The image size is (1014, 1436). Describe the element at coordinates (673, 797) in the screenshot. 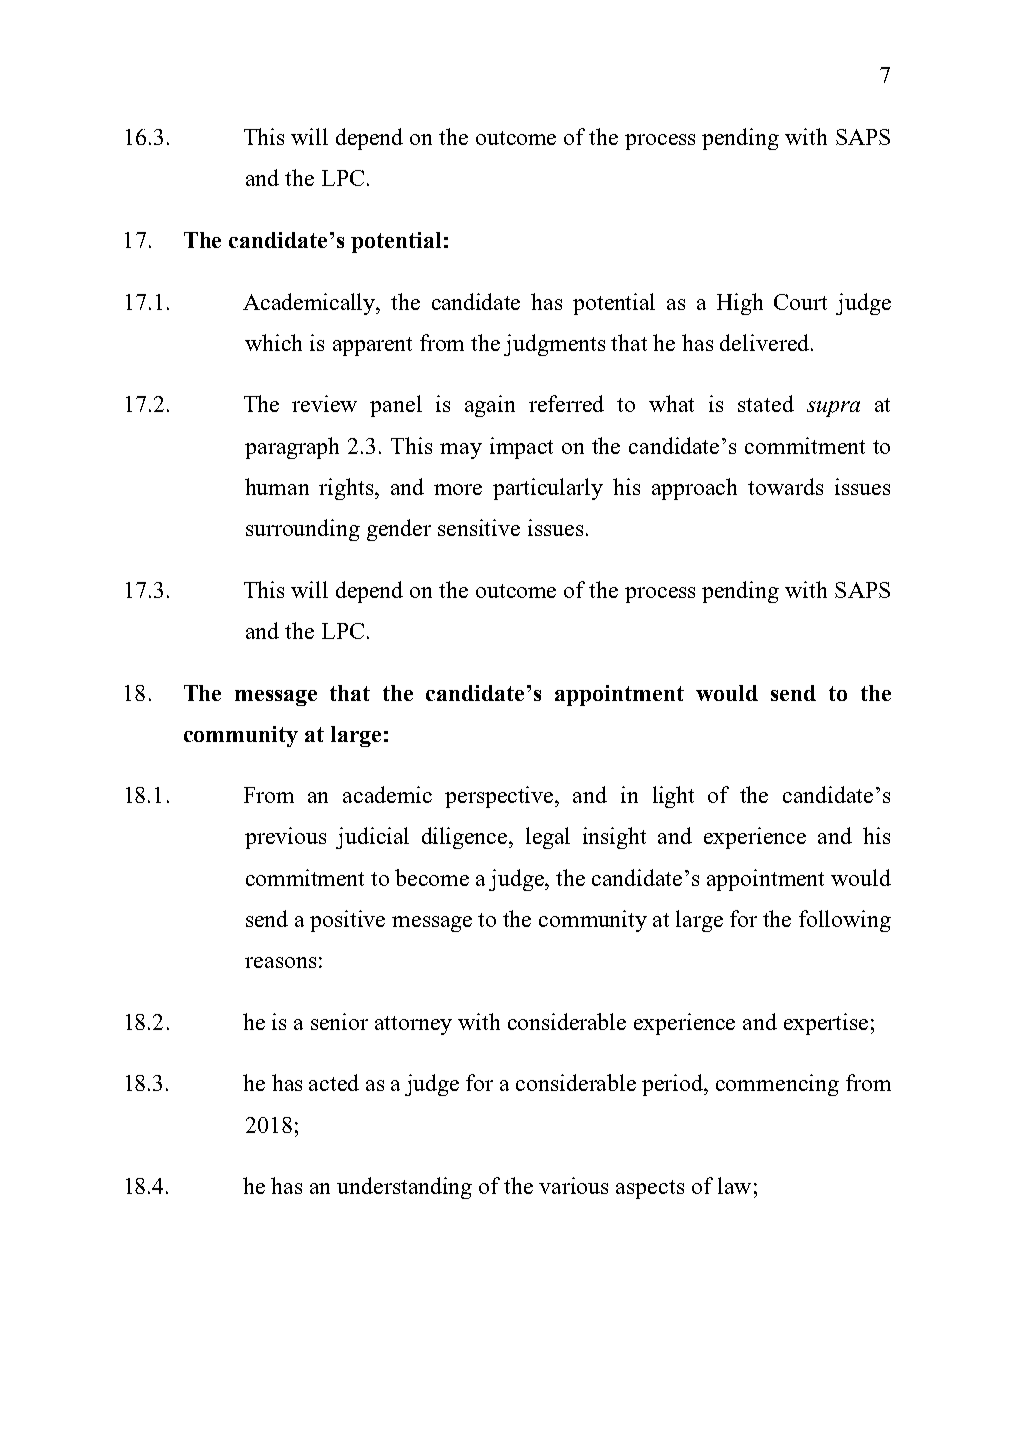

I see `light` at that location.
